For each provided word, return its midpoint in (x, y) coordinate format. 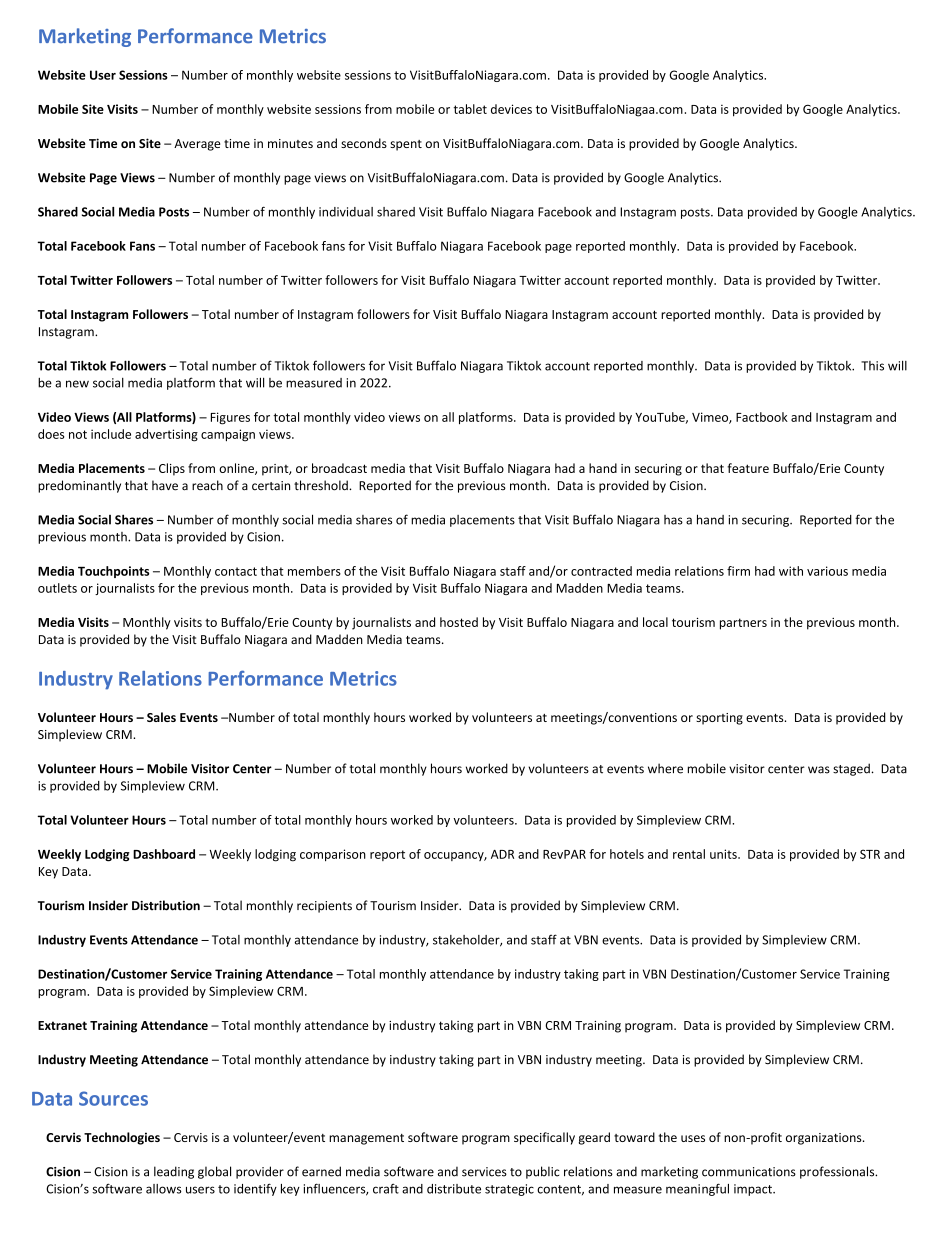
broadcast (339, 468)
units (724, 854)
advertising (166, 435)
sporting (719, 719)
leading (174, 1172)
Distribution (166, 905)
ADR (502, 854)
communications (749, 1172)
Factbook (762, 417)
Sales (161, 717)
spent (406, 145)
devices (511, 109)
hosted (459, 622)
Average (197, 145)
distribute (454, 1189)
